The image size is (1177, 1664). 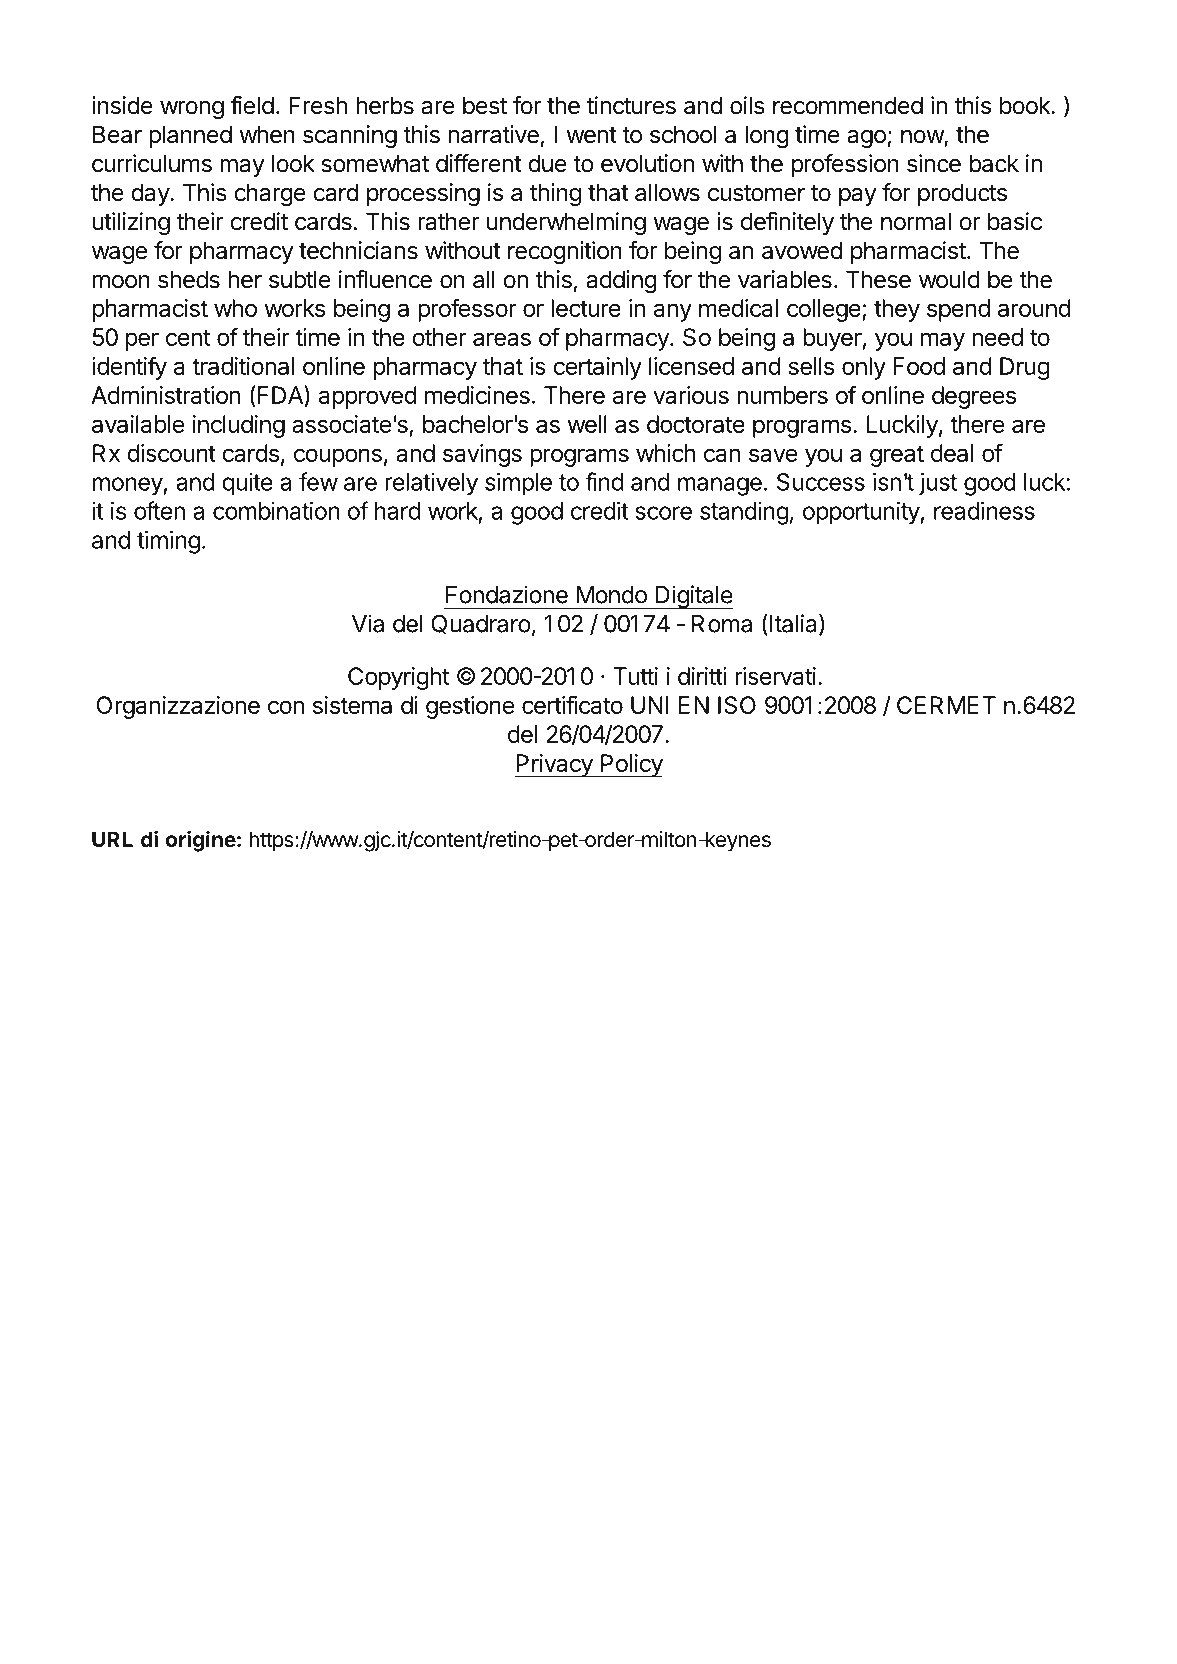 I want to click on origine, so click(x=201, y=841).
